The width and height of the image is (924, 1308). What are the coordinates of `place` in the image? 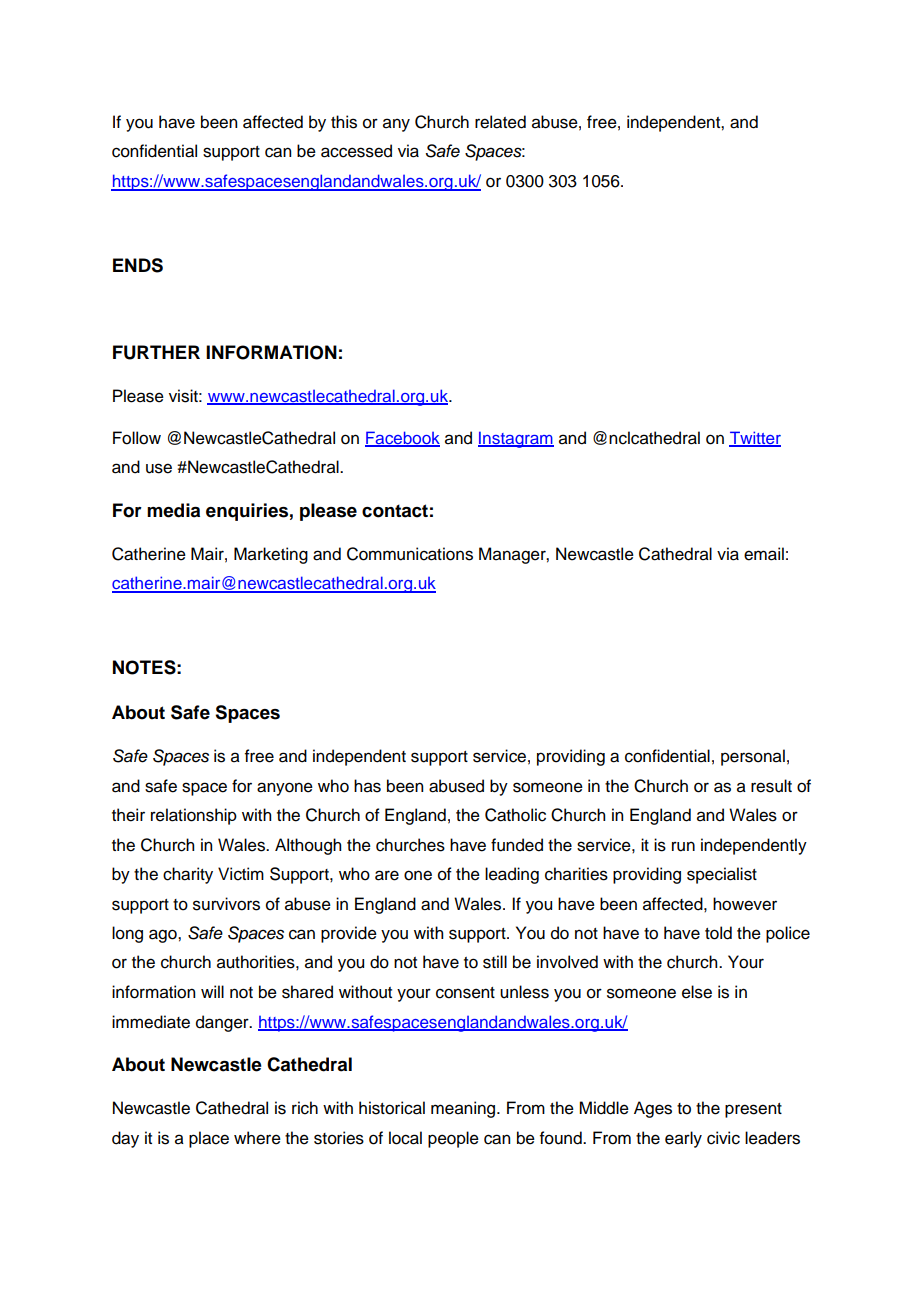 It's located at (209, 1139).
